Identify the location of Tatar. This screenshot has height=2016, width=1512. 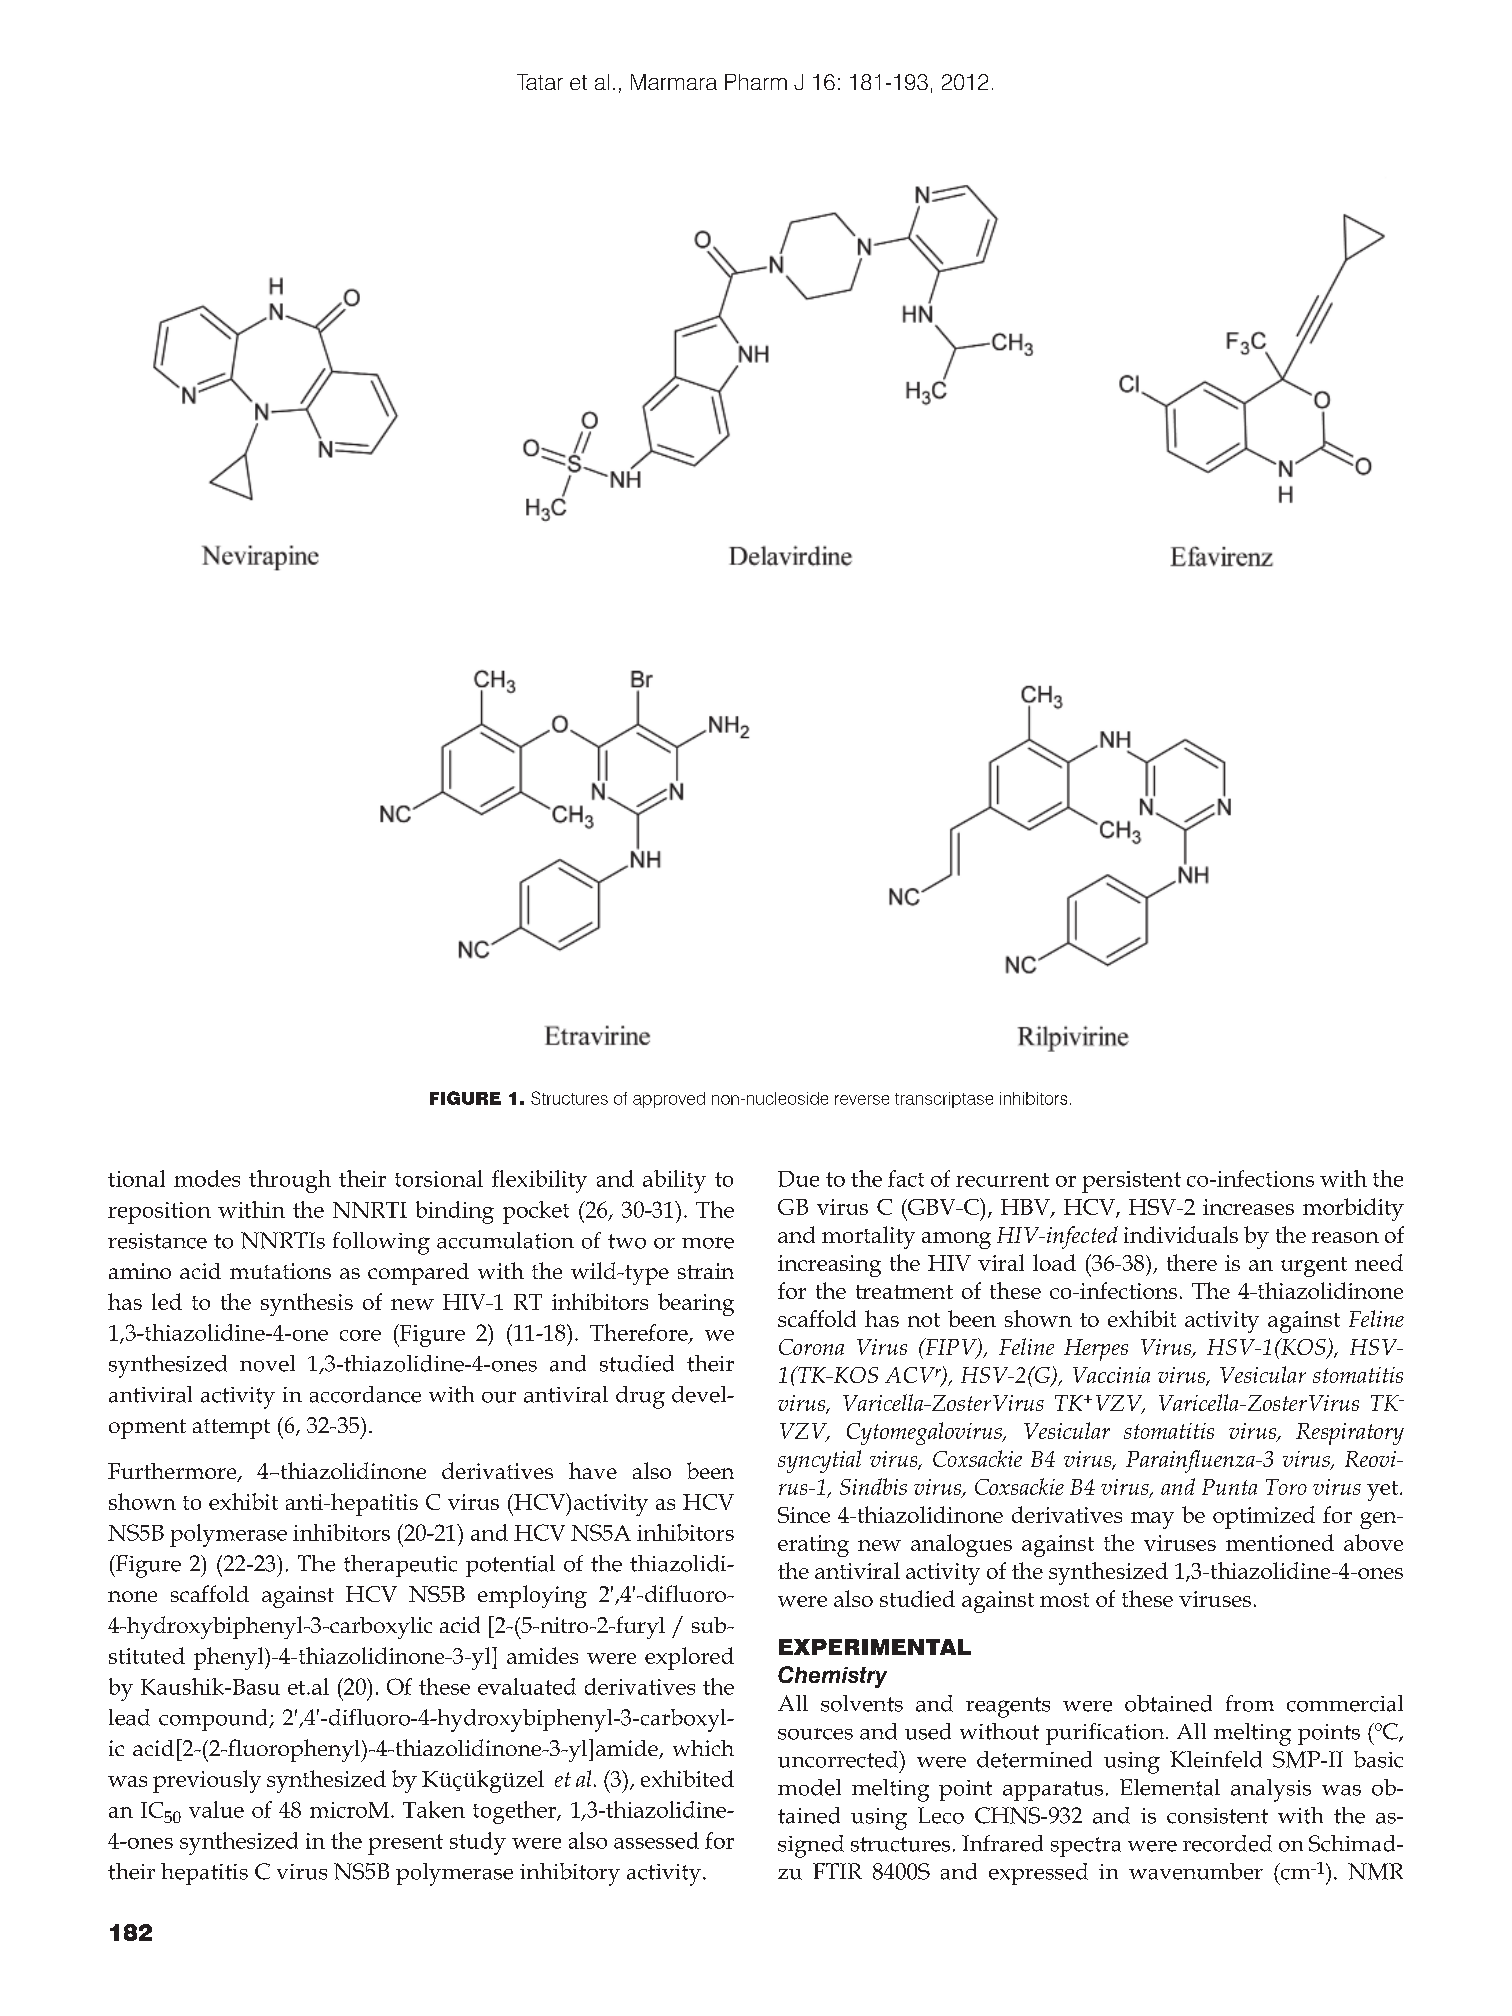
(540, 82).
